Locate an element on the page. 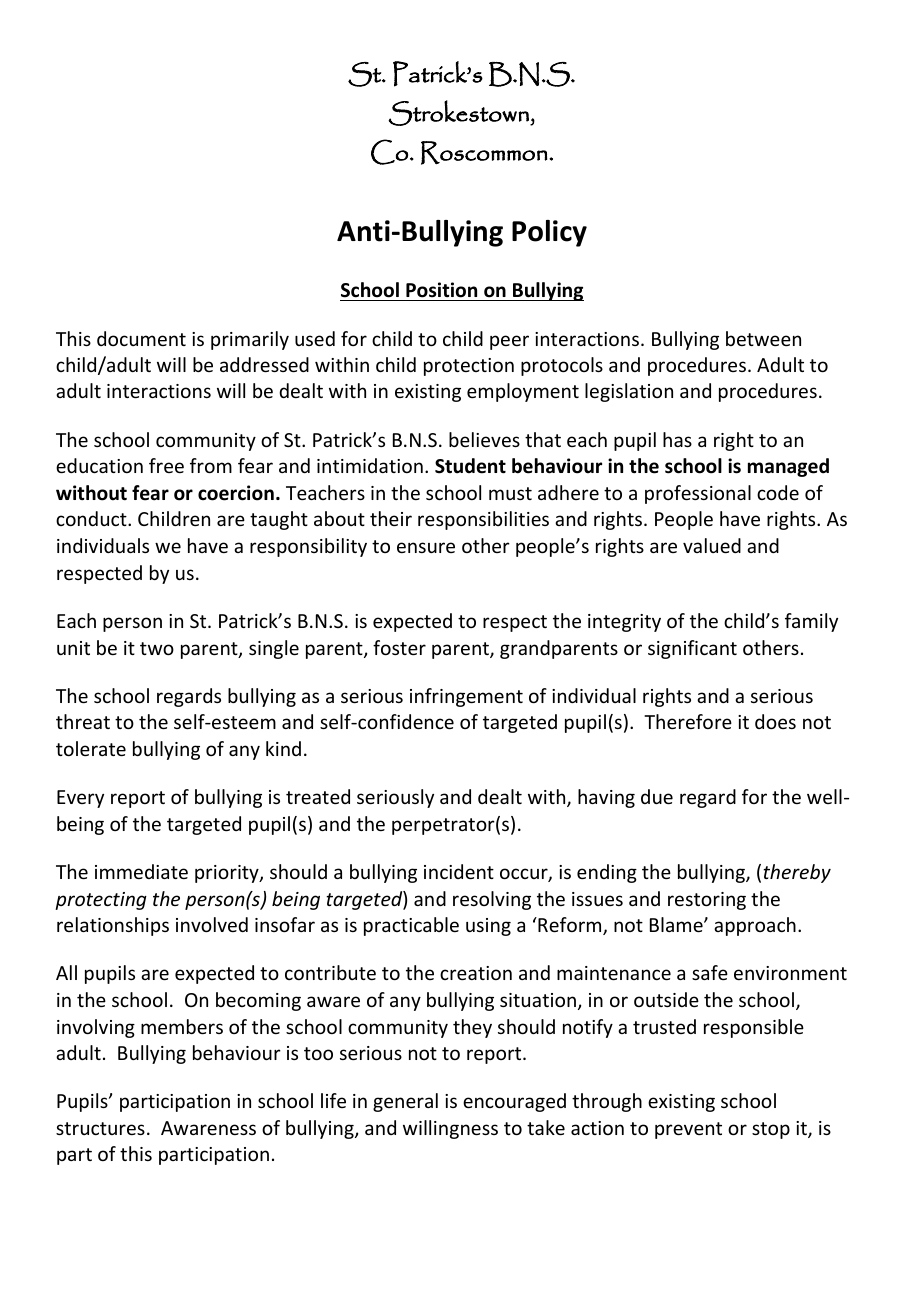  general is located at coordinates (405, 1102).
